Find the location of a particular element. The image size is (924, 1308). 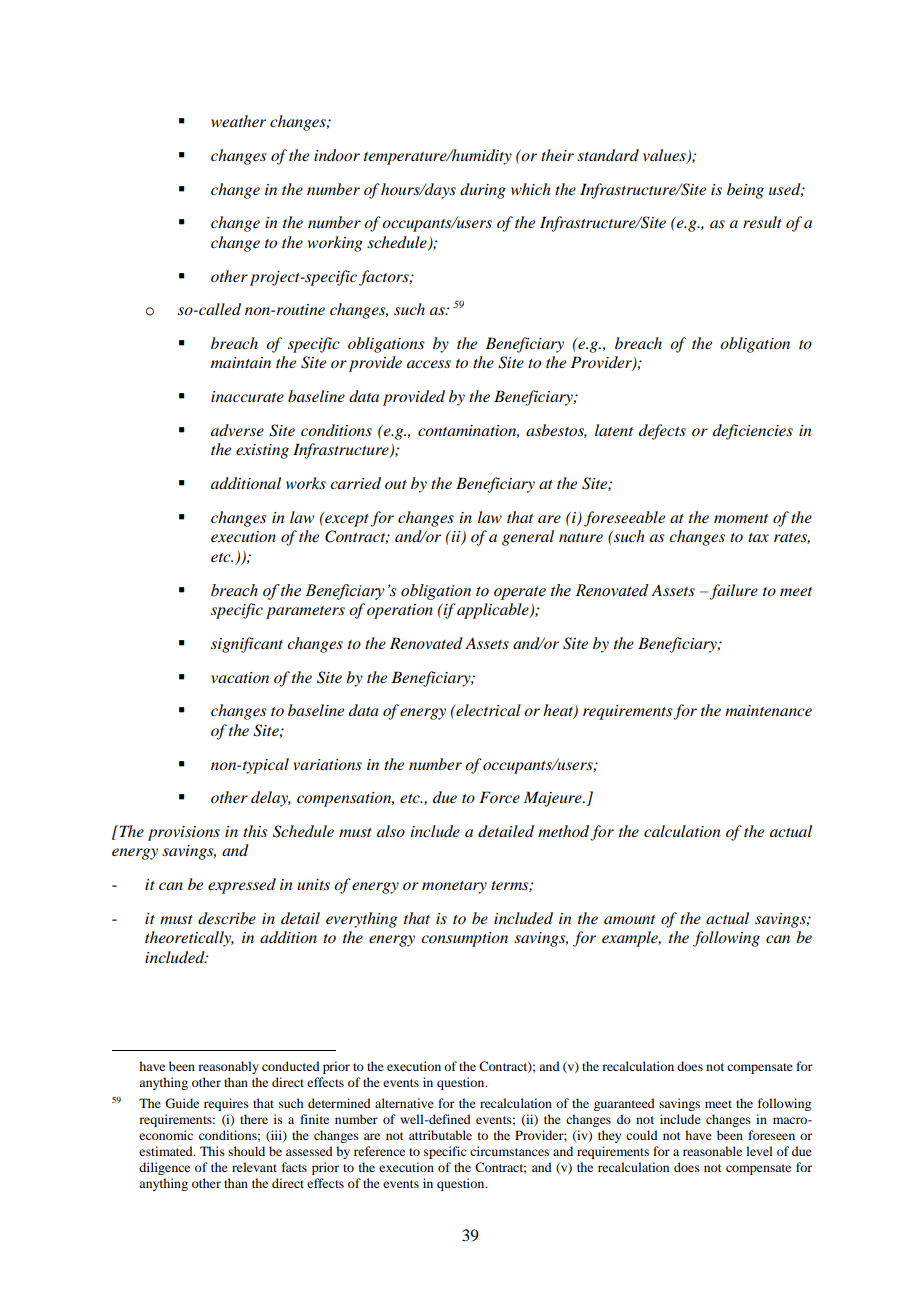

during is located at coordinates (483, 191).
